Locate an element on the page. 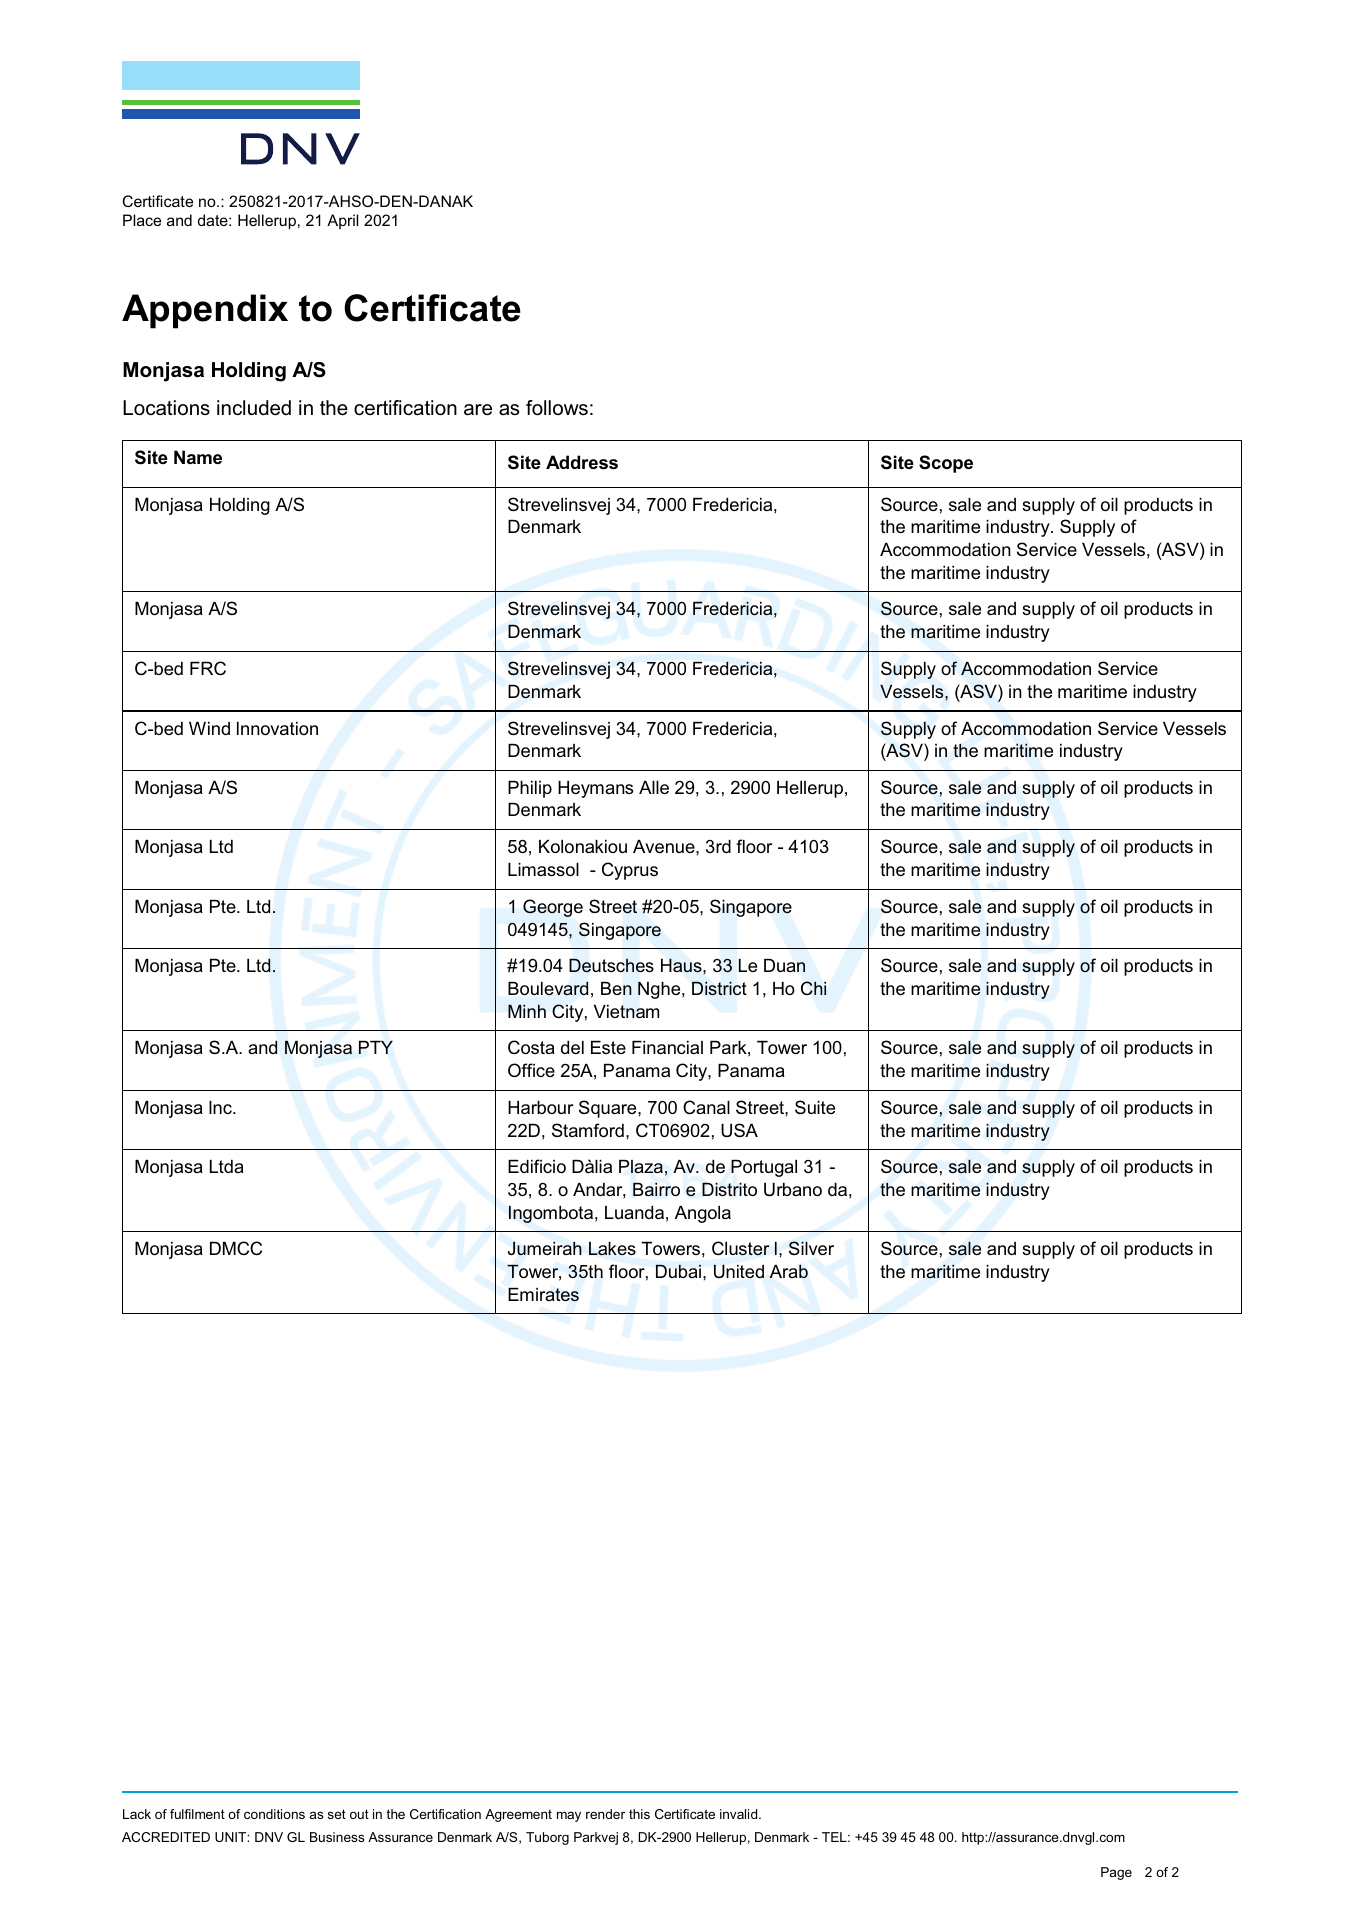 Image resolution: width=1358 pixels, height=1921 pixels. follows is located at coordinates (557, 408).
